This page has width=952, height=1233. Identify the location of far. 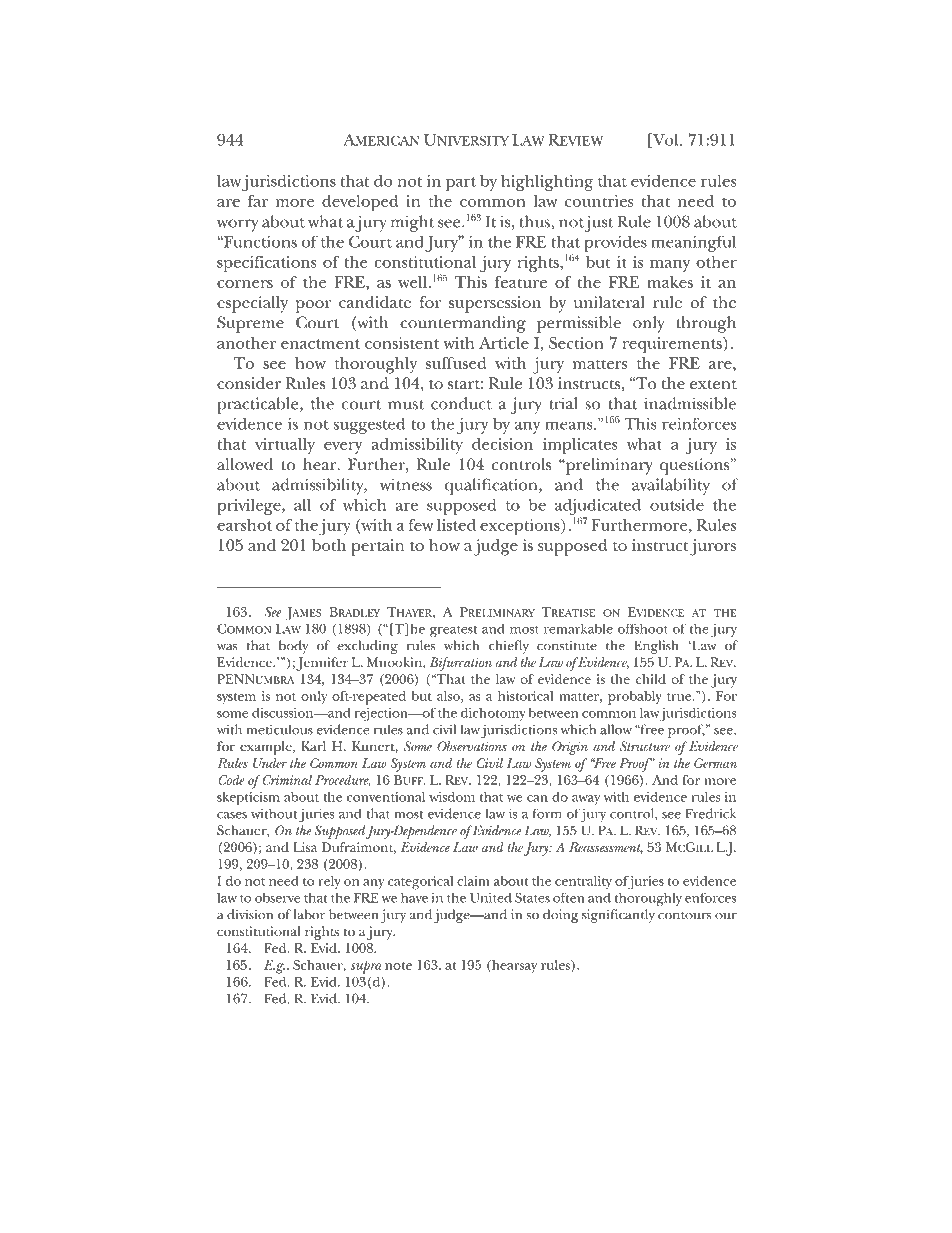
(258, 201).
